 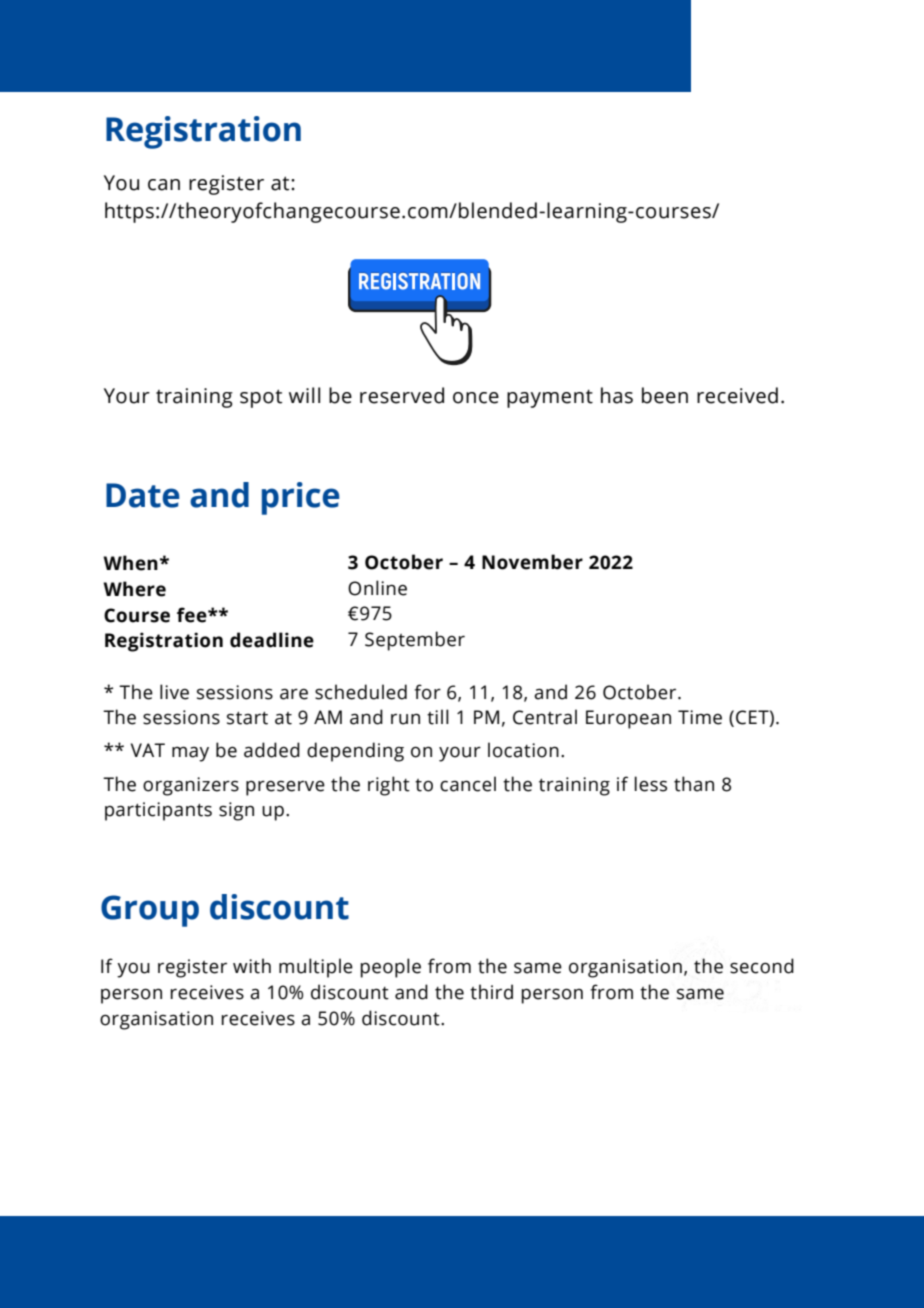 I want to click on second, so click(x=762, y=966).
